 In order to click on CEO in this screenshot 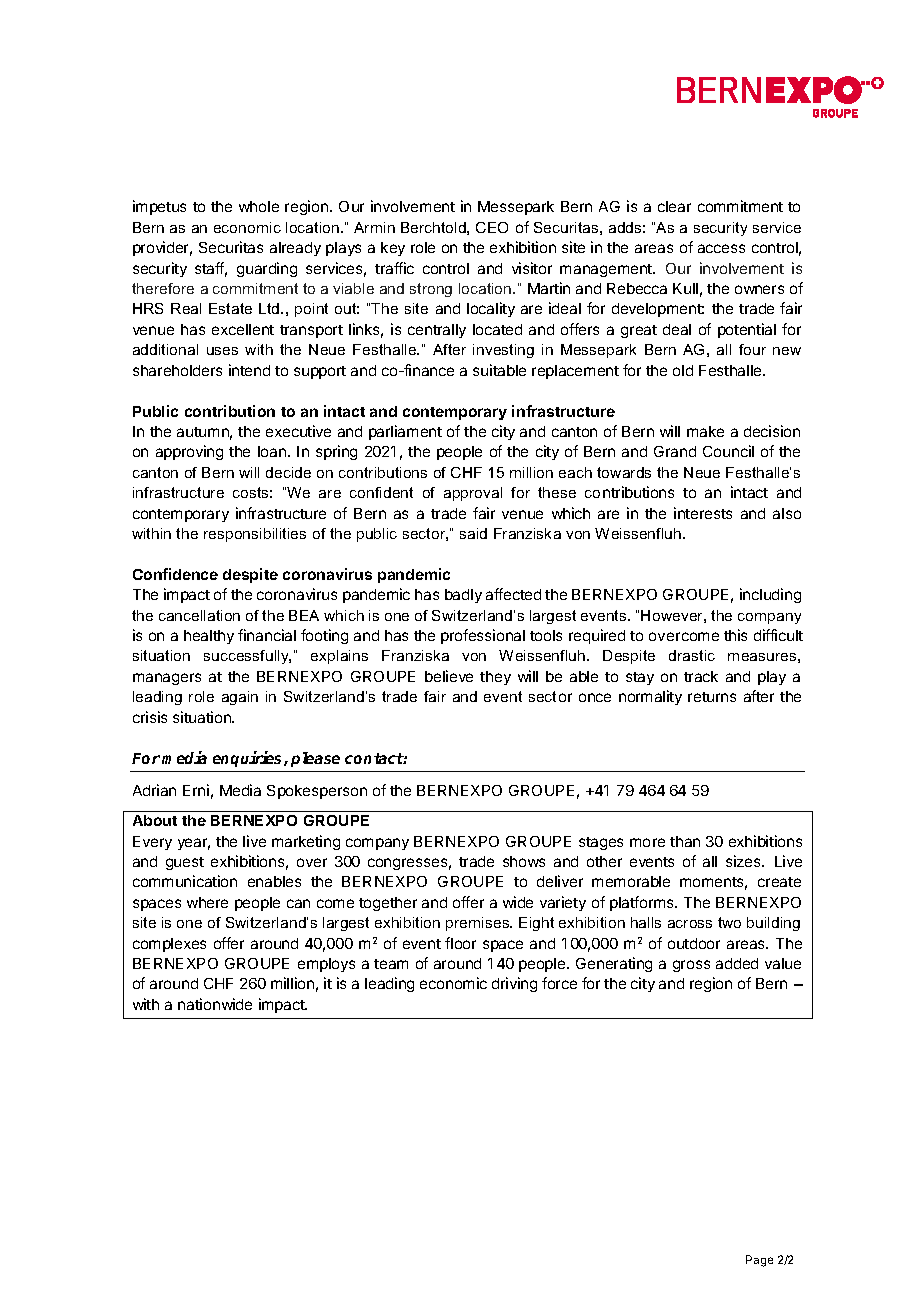, I will do `click(492, 227)`.
